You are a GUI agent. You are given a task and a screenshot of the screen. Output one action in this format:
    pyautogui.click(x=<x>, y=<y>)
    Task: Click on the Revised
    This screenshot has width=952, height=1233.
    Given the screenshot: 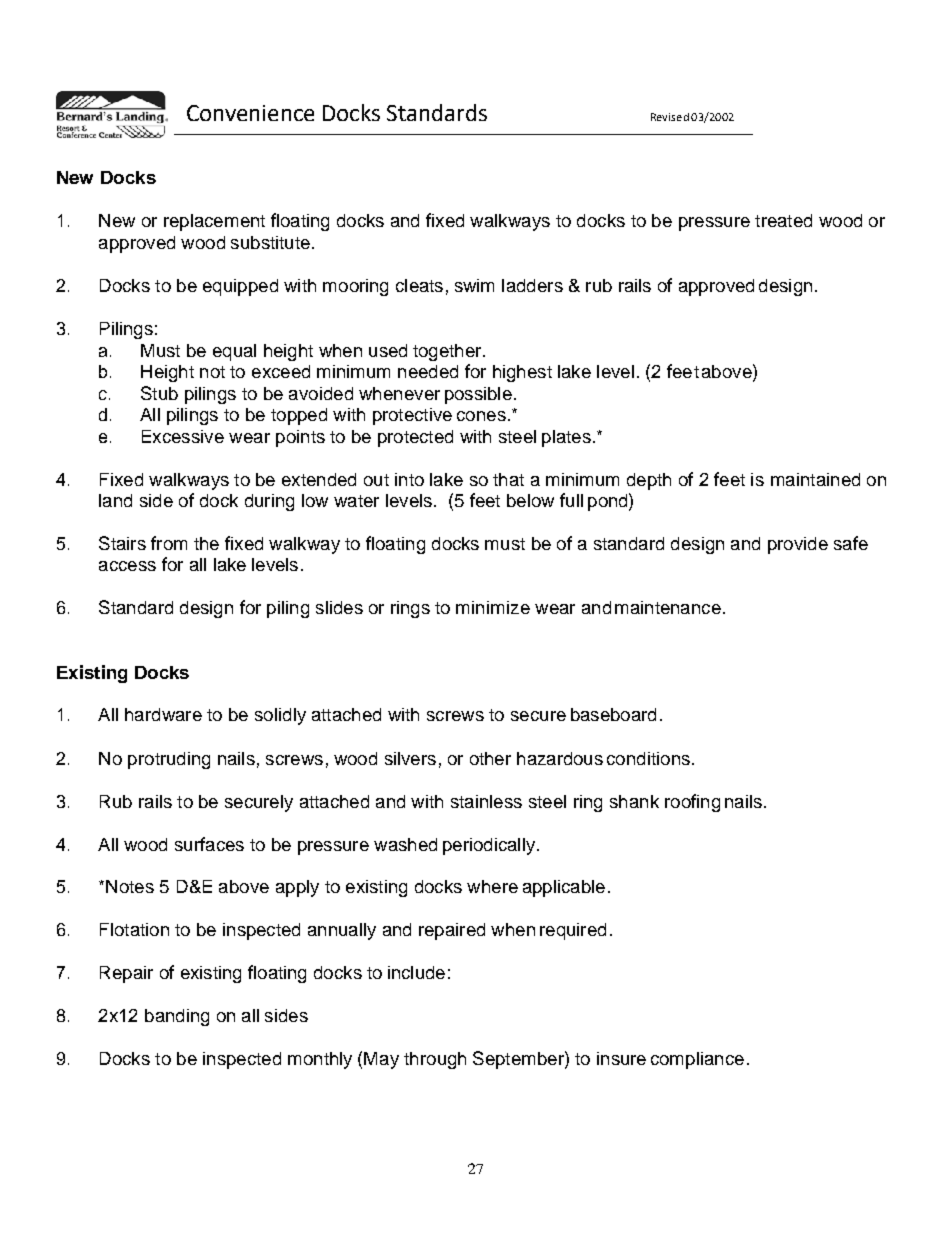 What is the action you would take?
    pyautogui.click(x=670, y=117)
